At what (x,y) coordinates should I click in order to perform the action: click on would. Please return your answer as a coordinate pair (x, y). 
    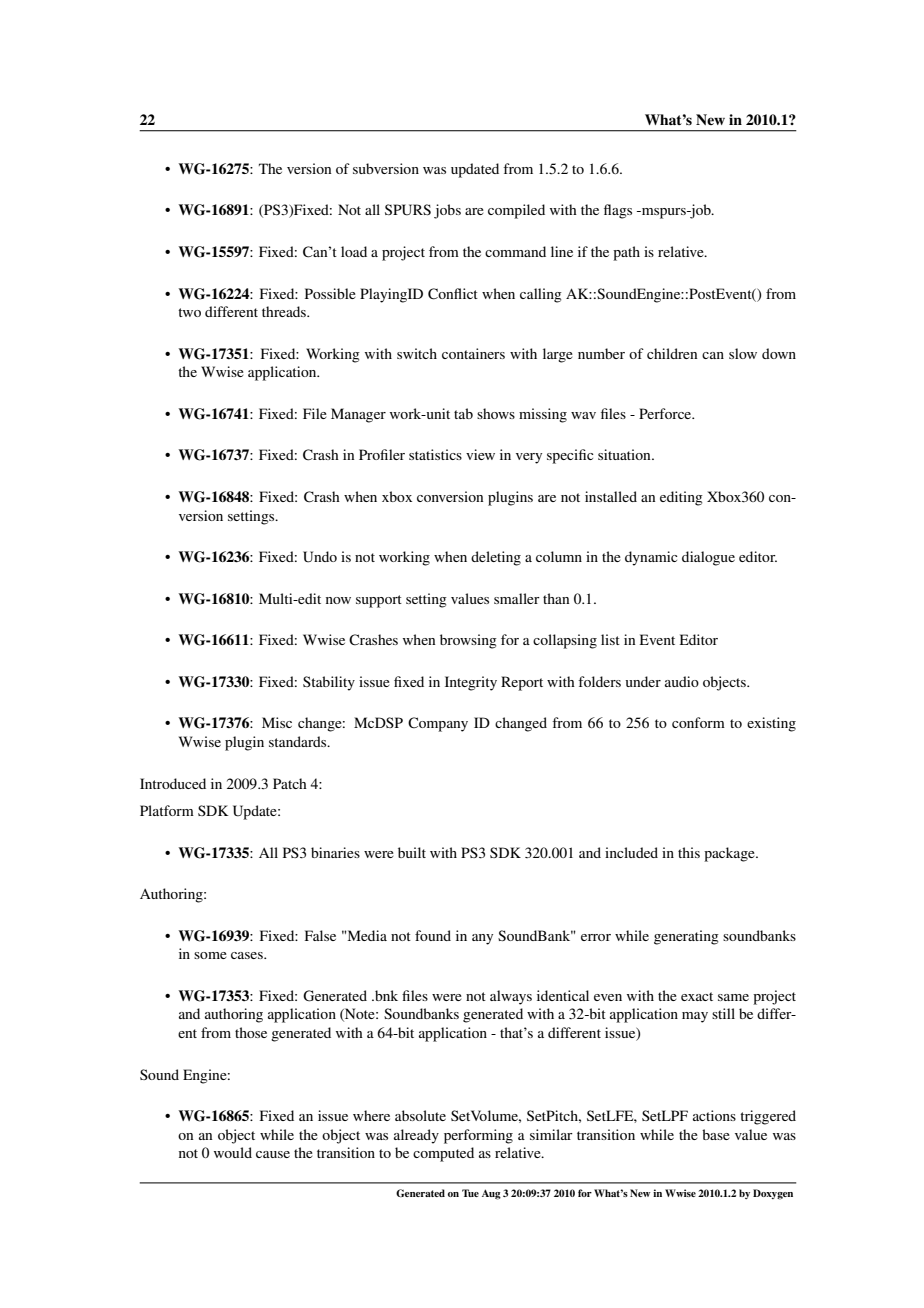
    Looking at the image, I should click on (233, 1152).
